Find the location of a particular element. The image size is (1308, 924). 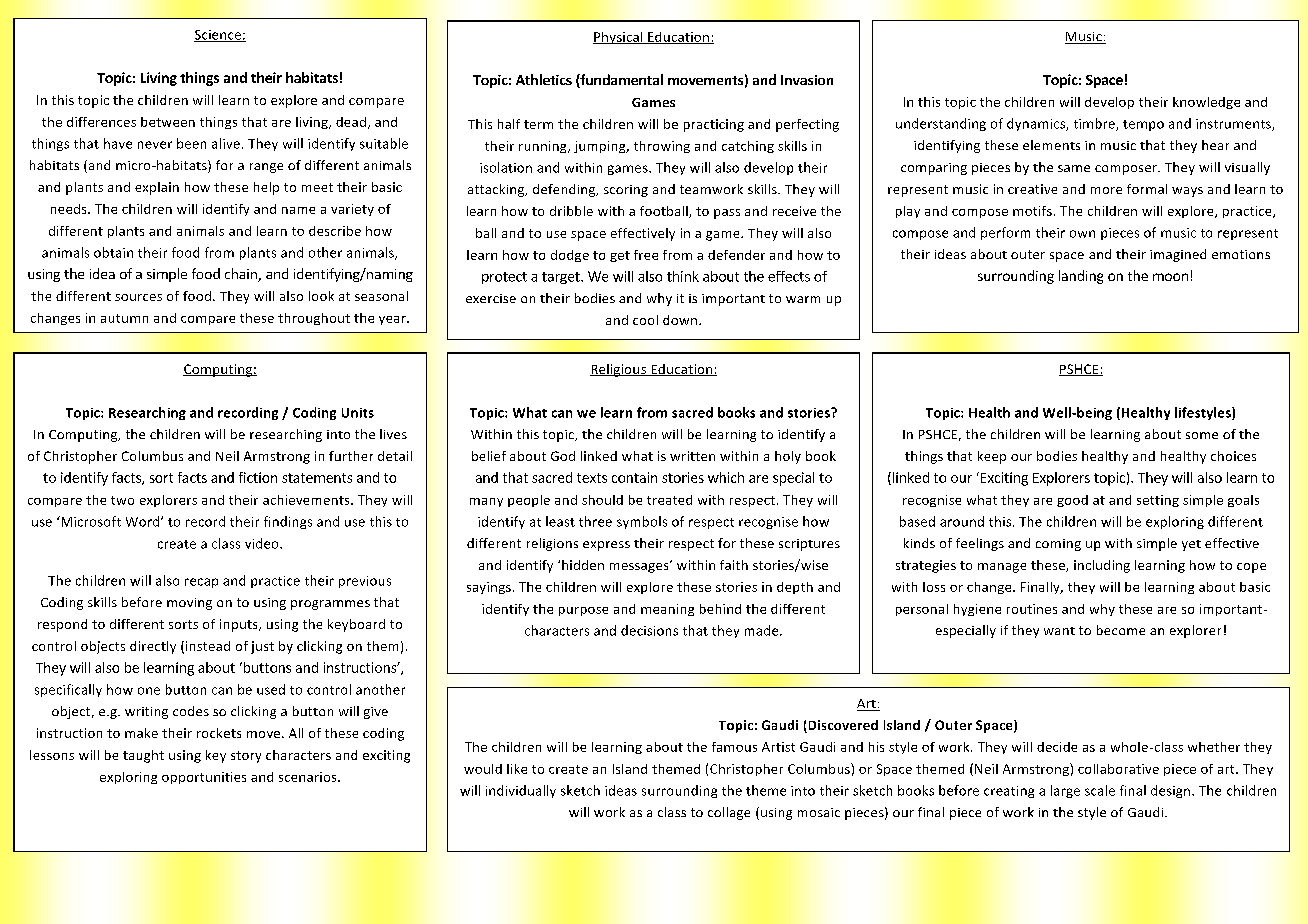

sources is located at coordinates (138, 297).
